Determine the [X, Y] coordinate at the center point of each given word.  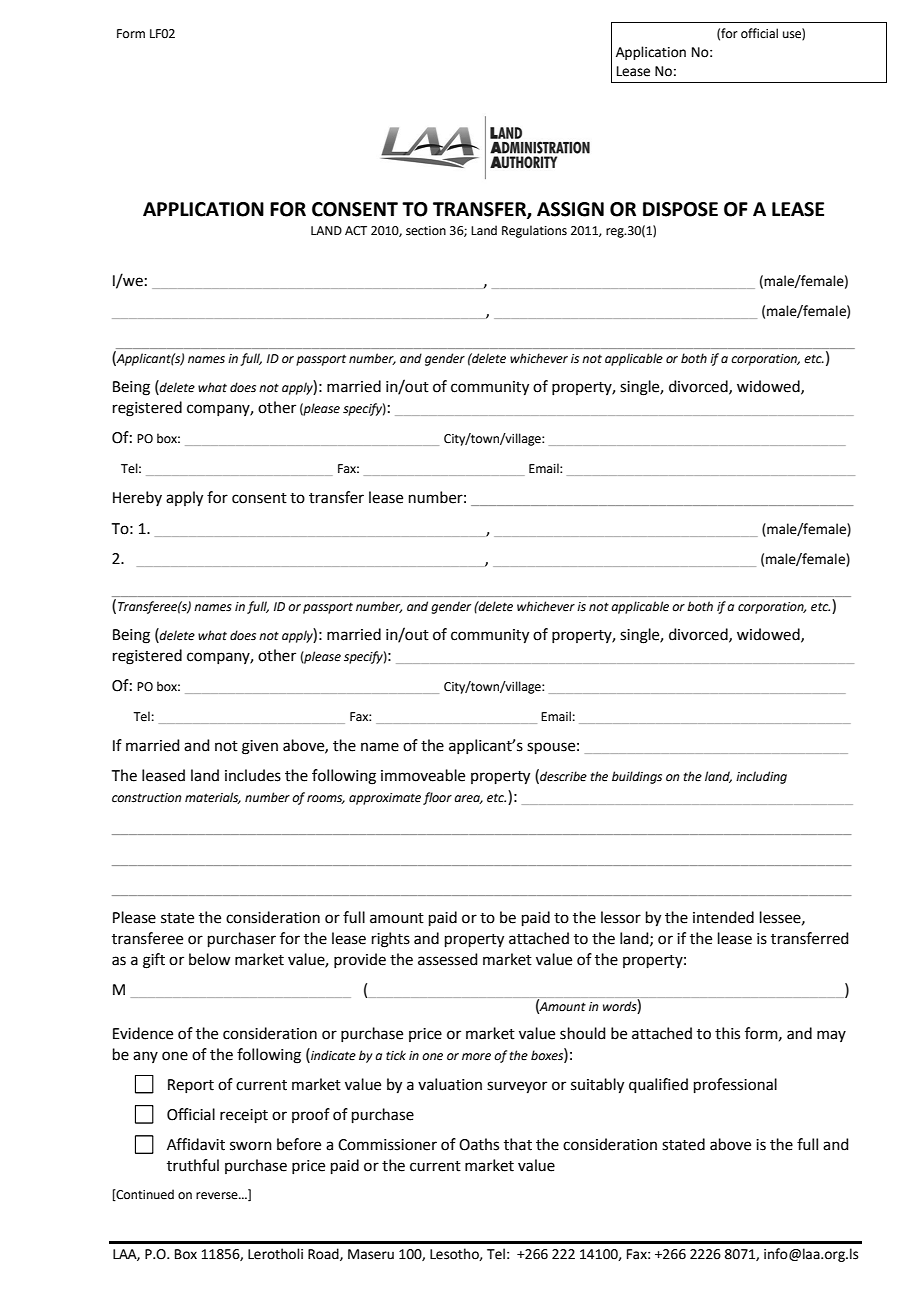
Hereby [137, 498]
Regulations [534, 231]
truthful [193, 1165]
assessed [448, 959]
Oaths [479, 1144]
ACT [356, 231]
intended [723, 917]
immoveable [423, 775]
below [209, 959]
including [761, 777]
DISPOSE [680, 209]
